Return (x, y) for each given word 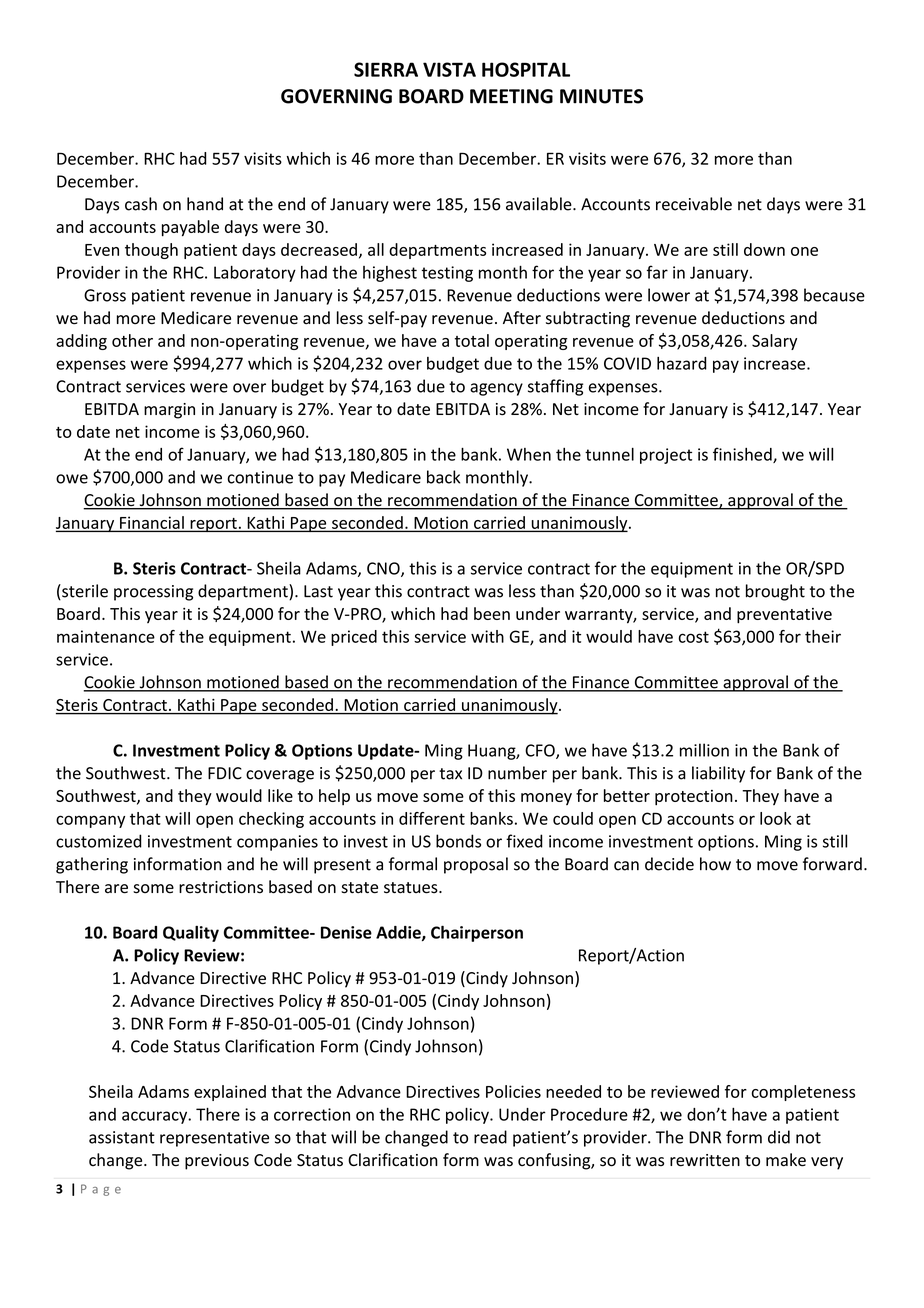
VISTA (449, 69)
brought (775, 592)
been (492, 613)
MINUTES (601, 96)
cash (141, 204)
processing (153, 593)
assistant (122, 1137)
